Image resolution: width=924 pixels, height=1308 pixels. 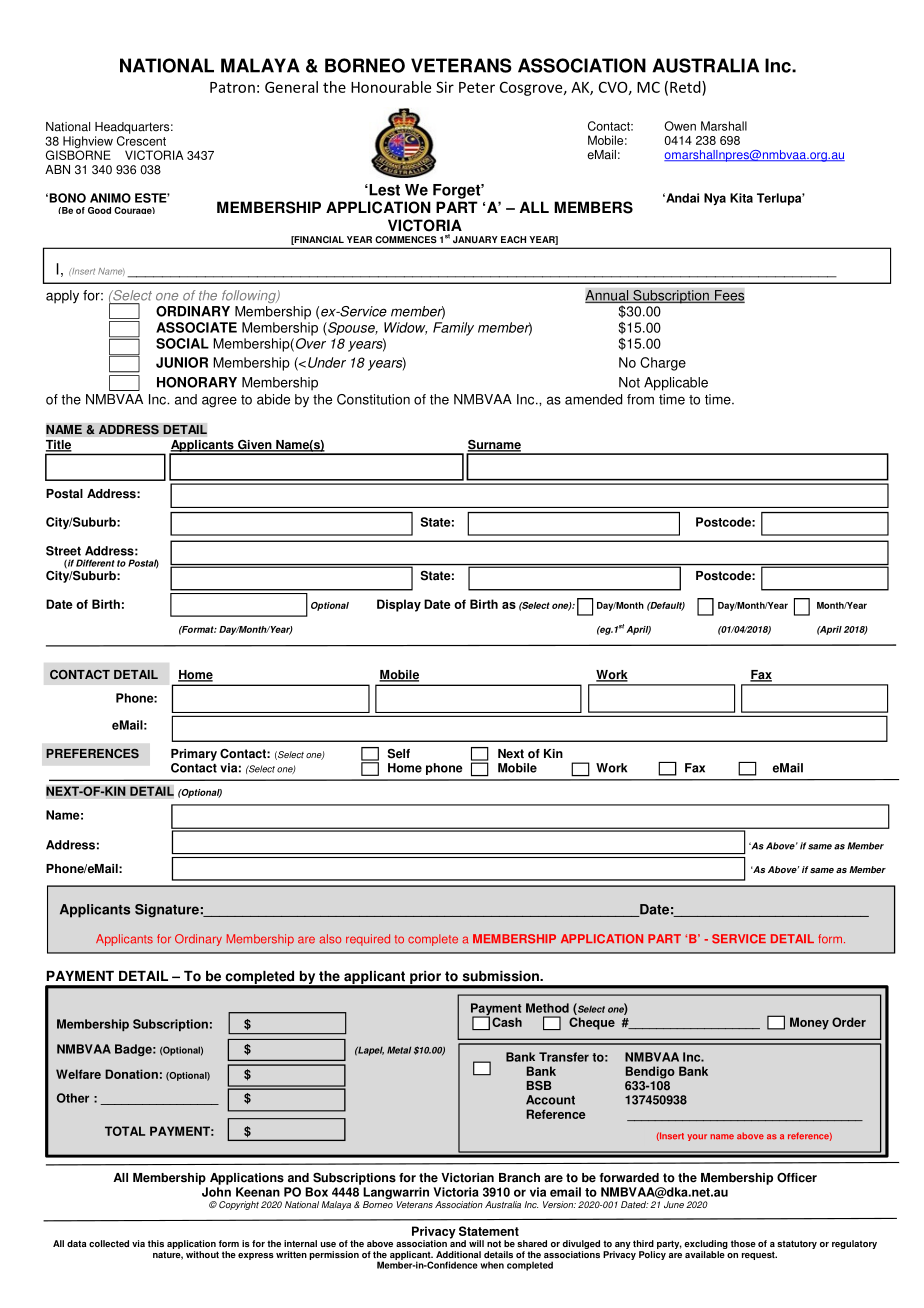 I want to click on will, so click(x=476, y=1243).
